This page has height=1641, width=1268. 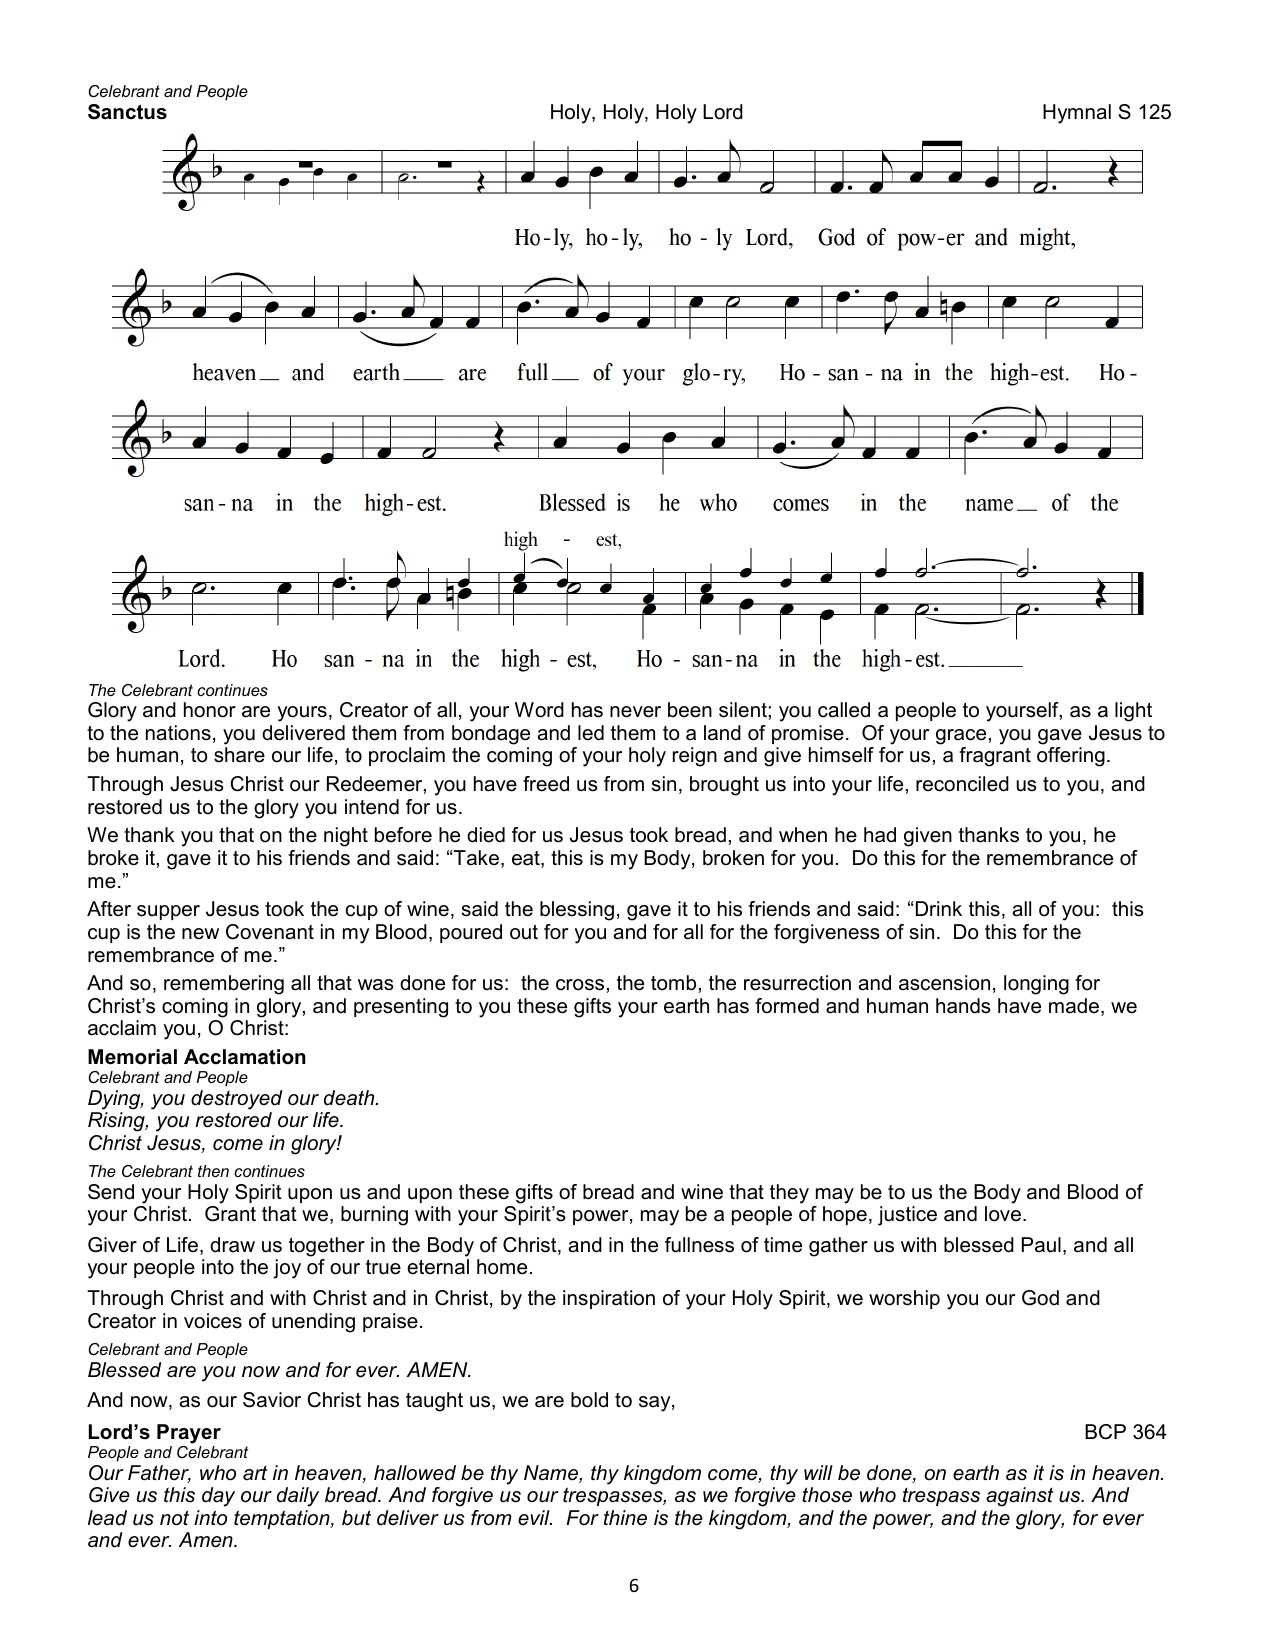 What do you see at coordinates (210, 710) in the page?
I see `honor` at bounding box center [210, 710].
